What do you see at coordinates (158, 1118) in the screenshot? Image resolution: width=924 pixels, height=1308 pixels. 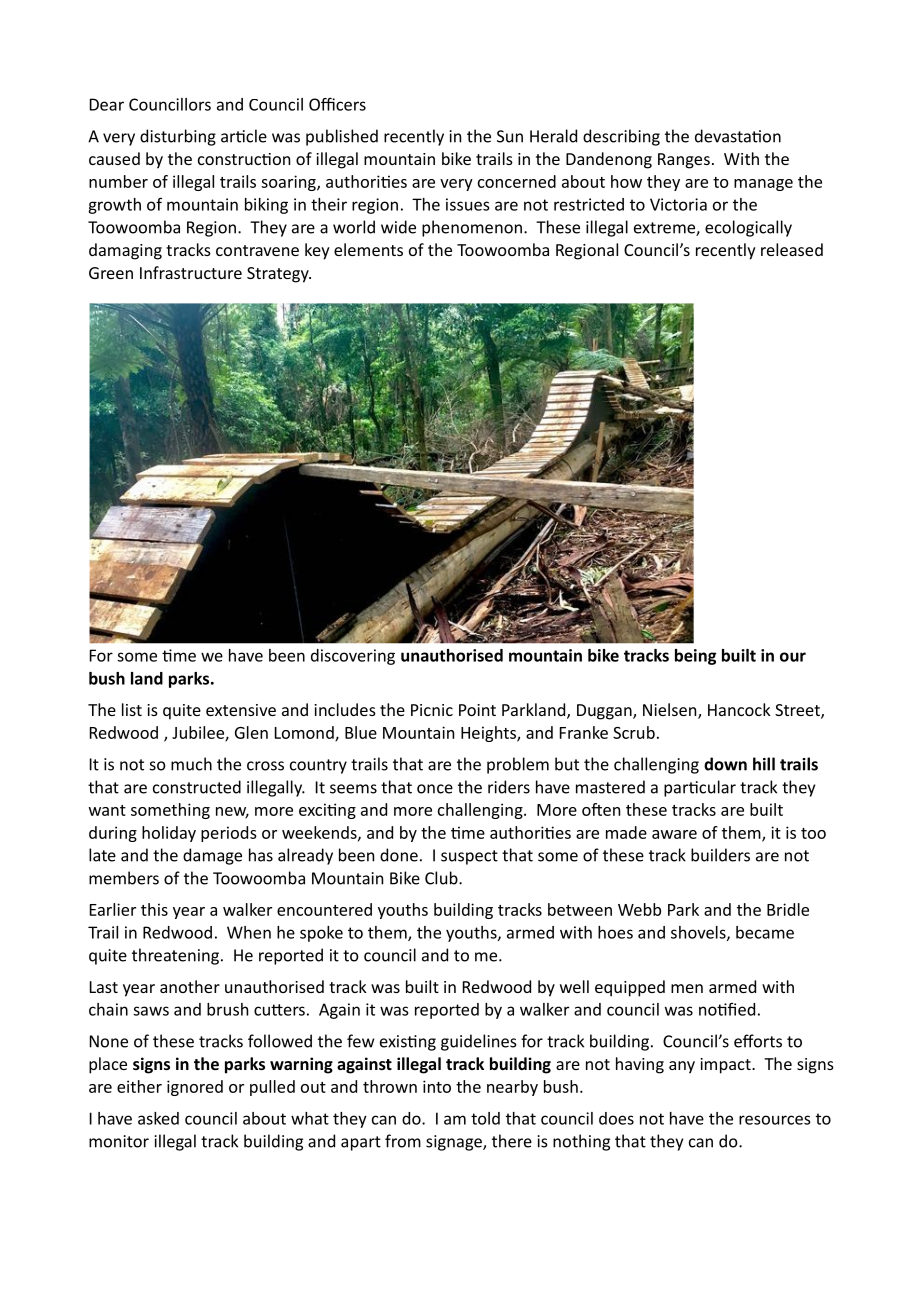 I see `asked` at bounding box center [158, 1118].
